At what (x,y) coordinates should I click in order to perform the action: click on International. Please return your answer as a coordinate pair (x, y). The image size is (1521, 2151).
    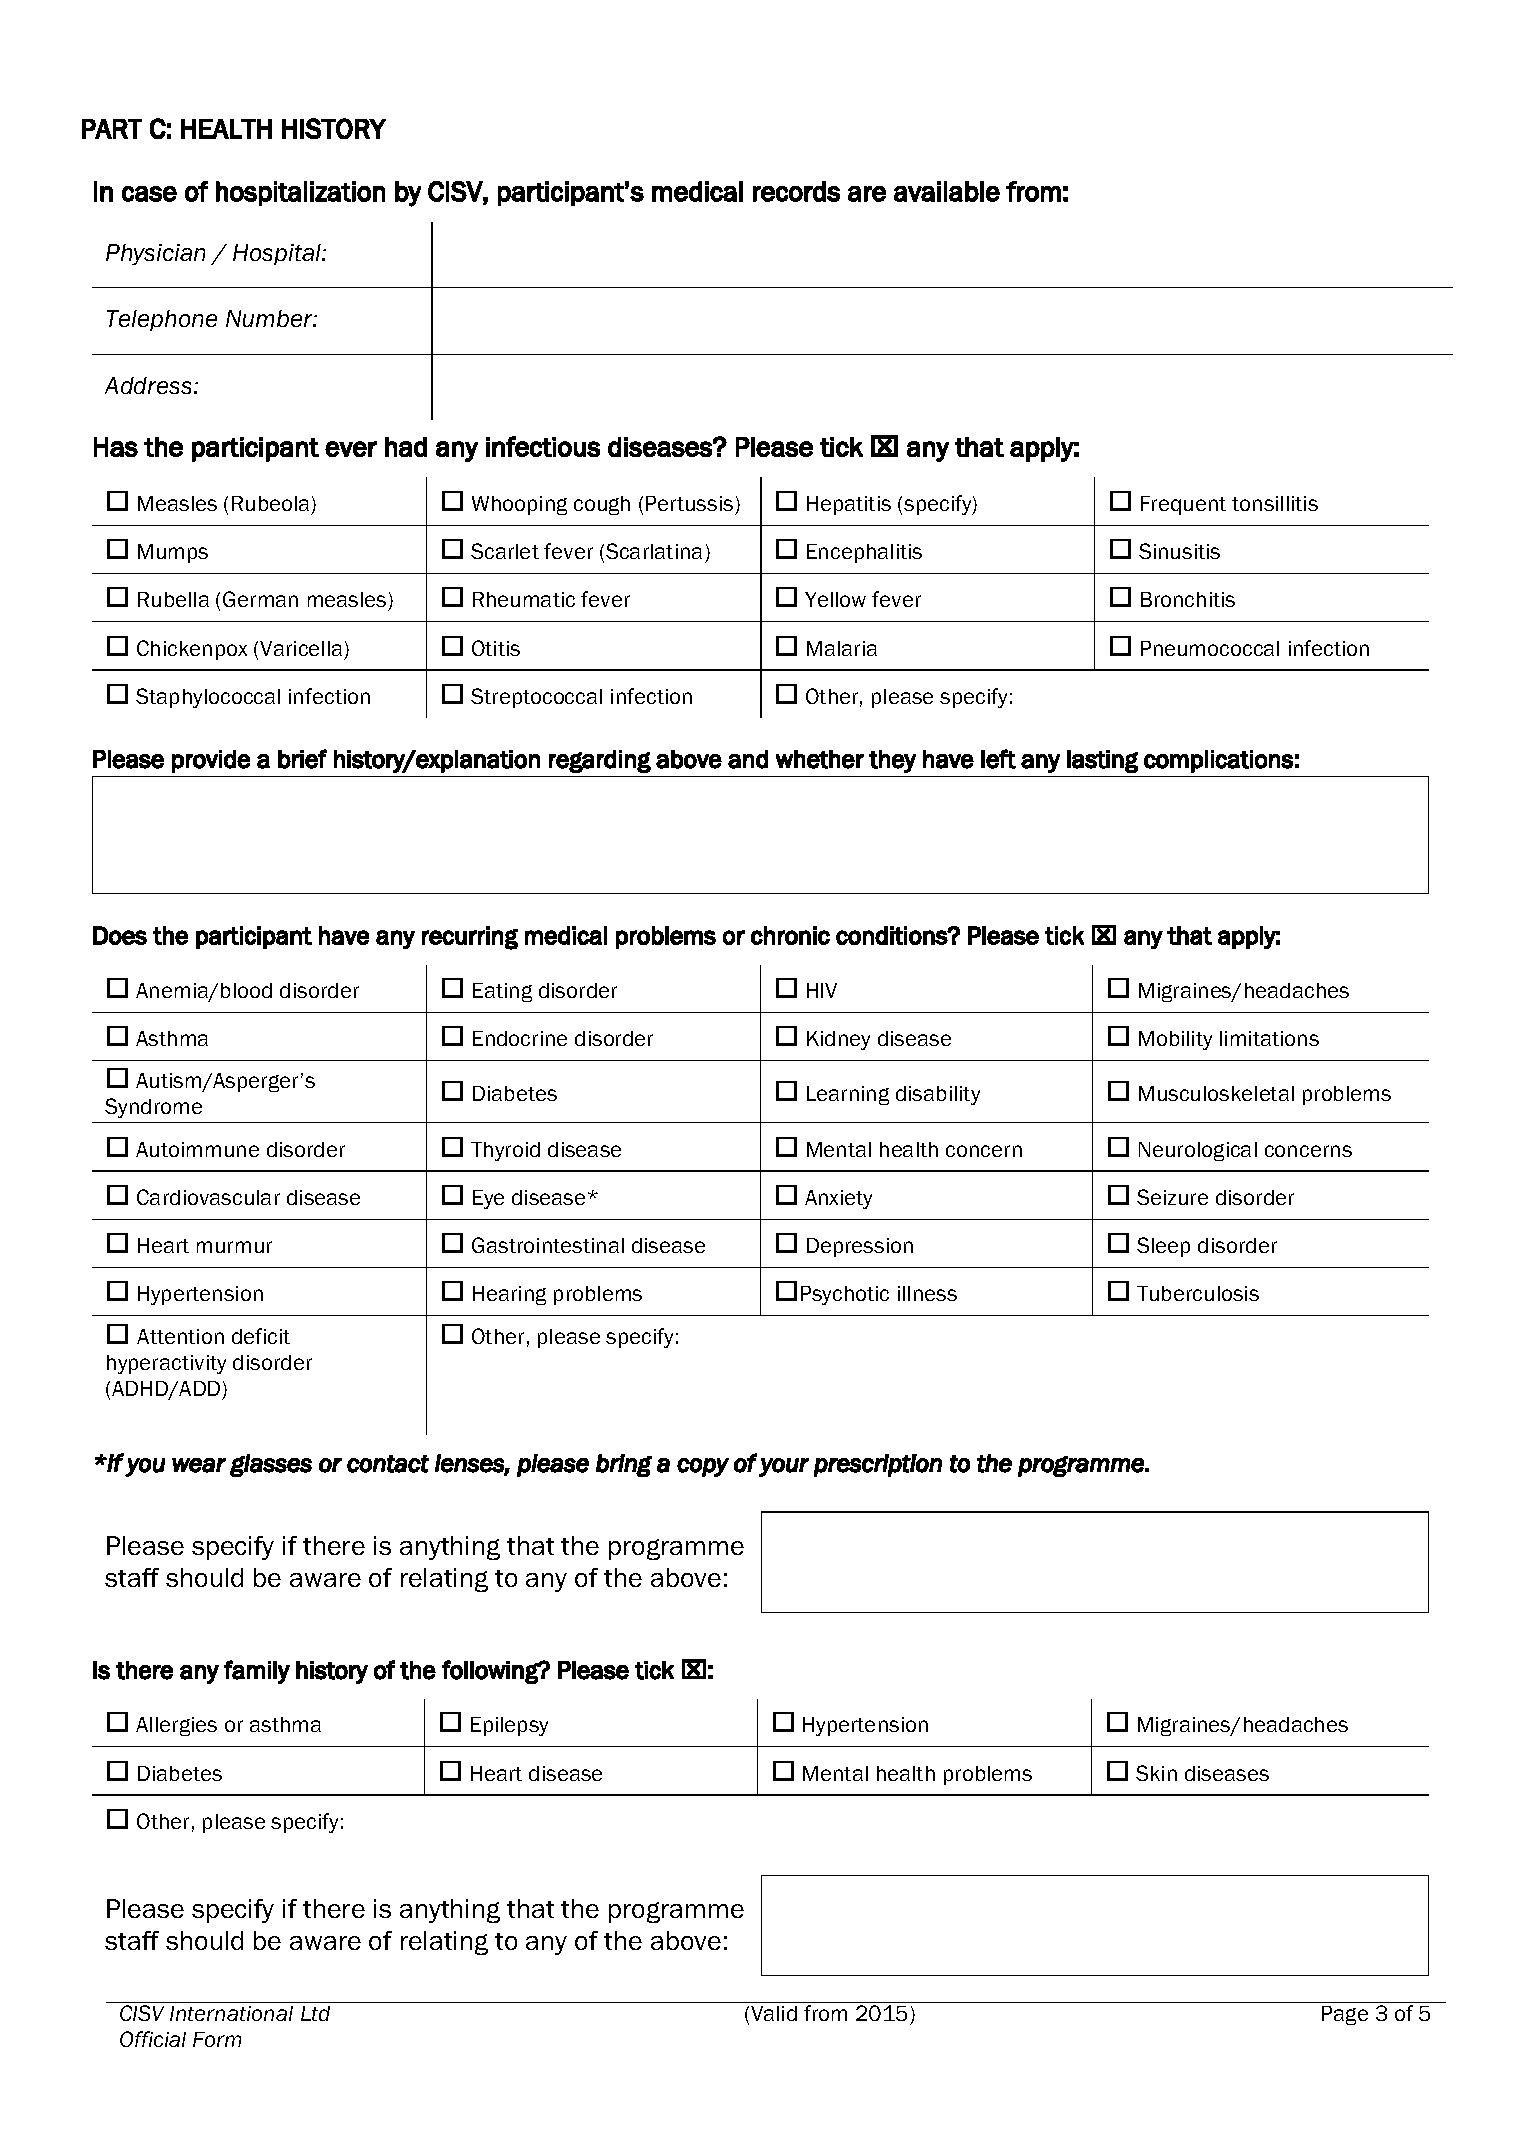
    Looking at the image, I should click on (231, 2013).
